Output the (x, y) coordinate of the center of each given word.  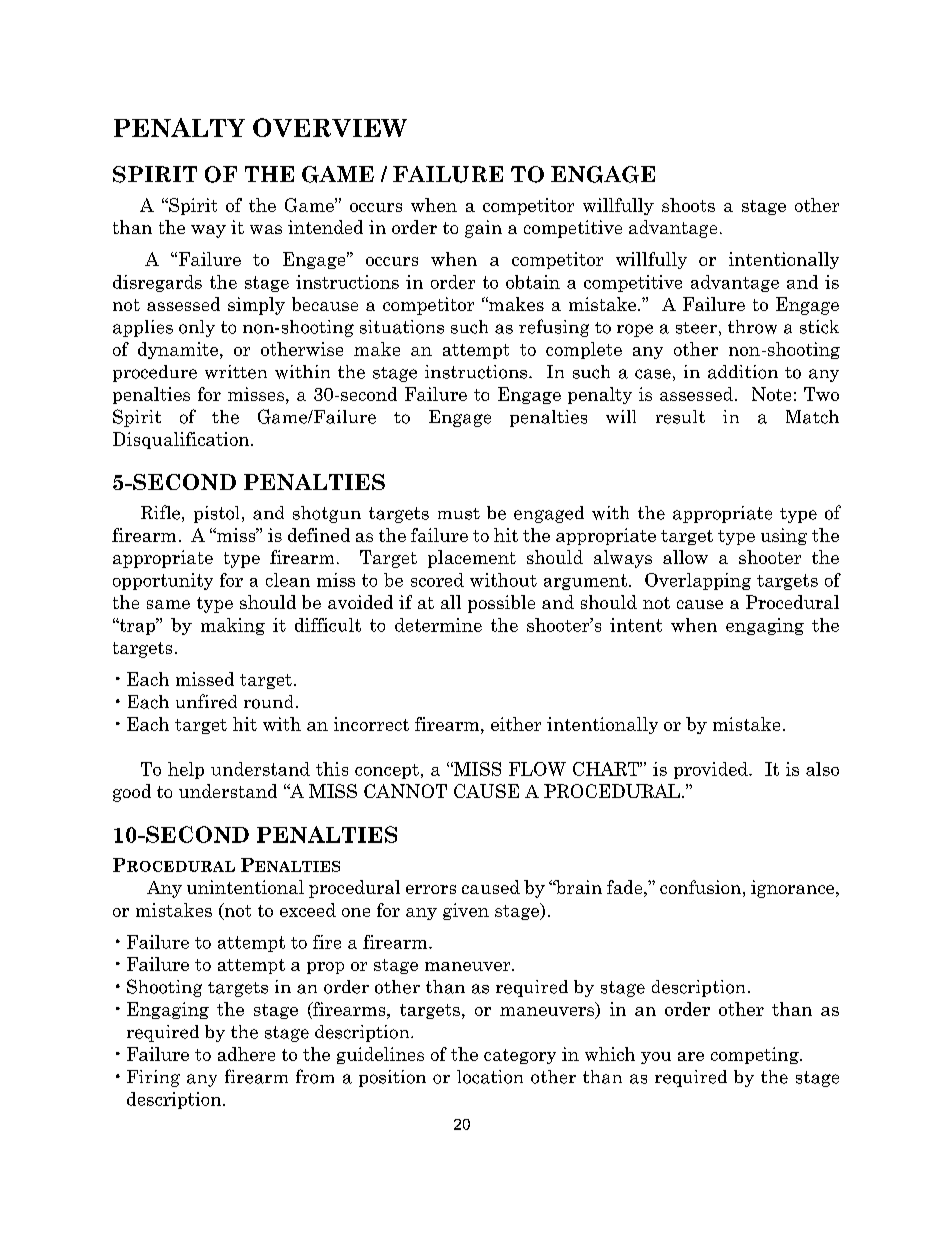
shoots (688, 205)
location (490, 1077)
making (233, 626)
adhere (246, 1054)
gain (483, 229)
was (266, 229)
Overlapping (698, 581)
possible (501, 604)
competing (756, 1055)
